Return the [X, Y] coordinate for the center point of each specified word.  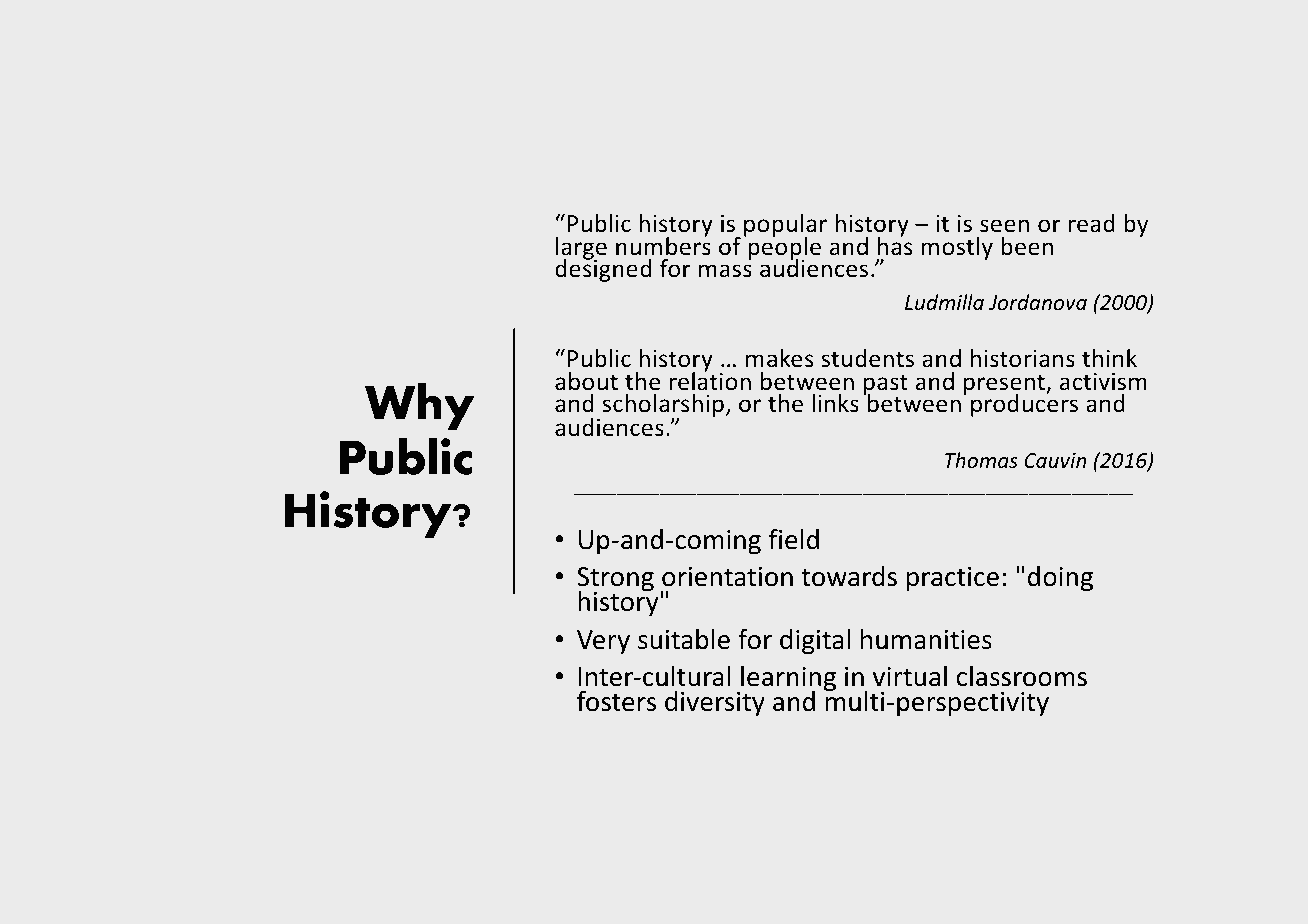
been [1027, 246]
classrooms [1022, 676]
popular [785, 227]
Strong [615, 581]
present [1005, 386]
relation [710, 380]
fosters [616, 701]
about [586, 381]
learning [787, 680]
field [794, 539]
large [581, 250]
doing [1060, 579]
